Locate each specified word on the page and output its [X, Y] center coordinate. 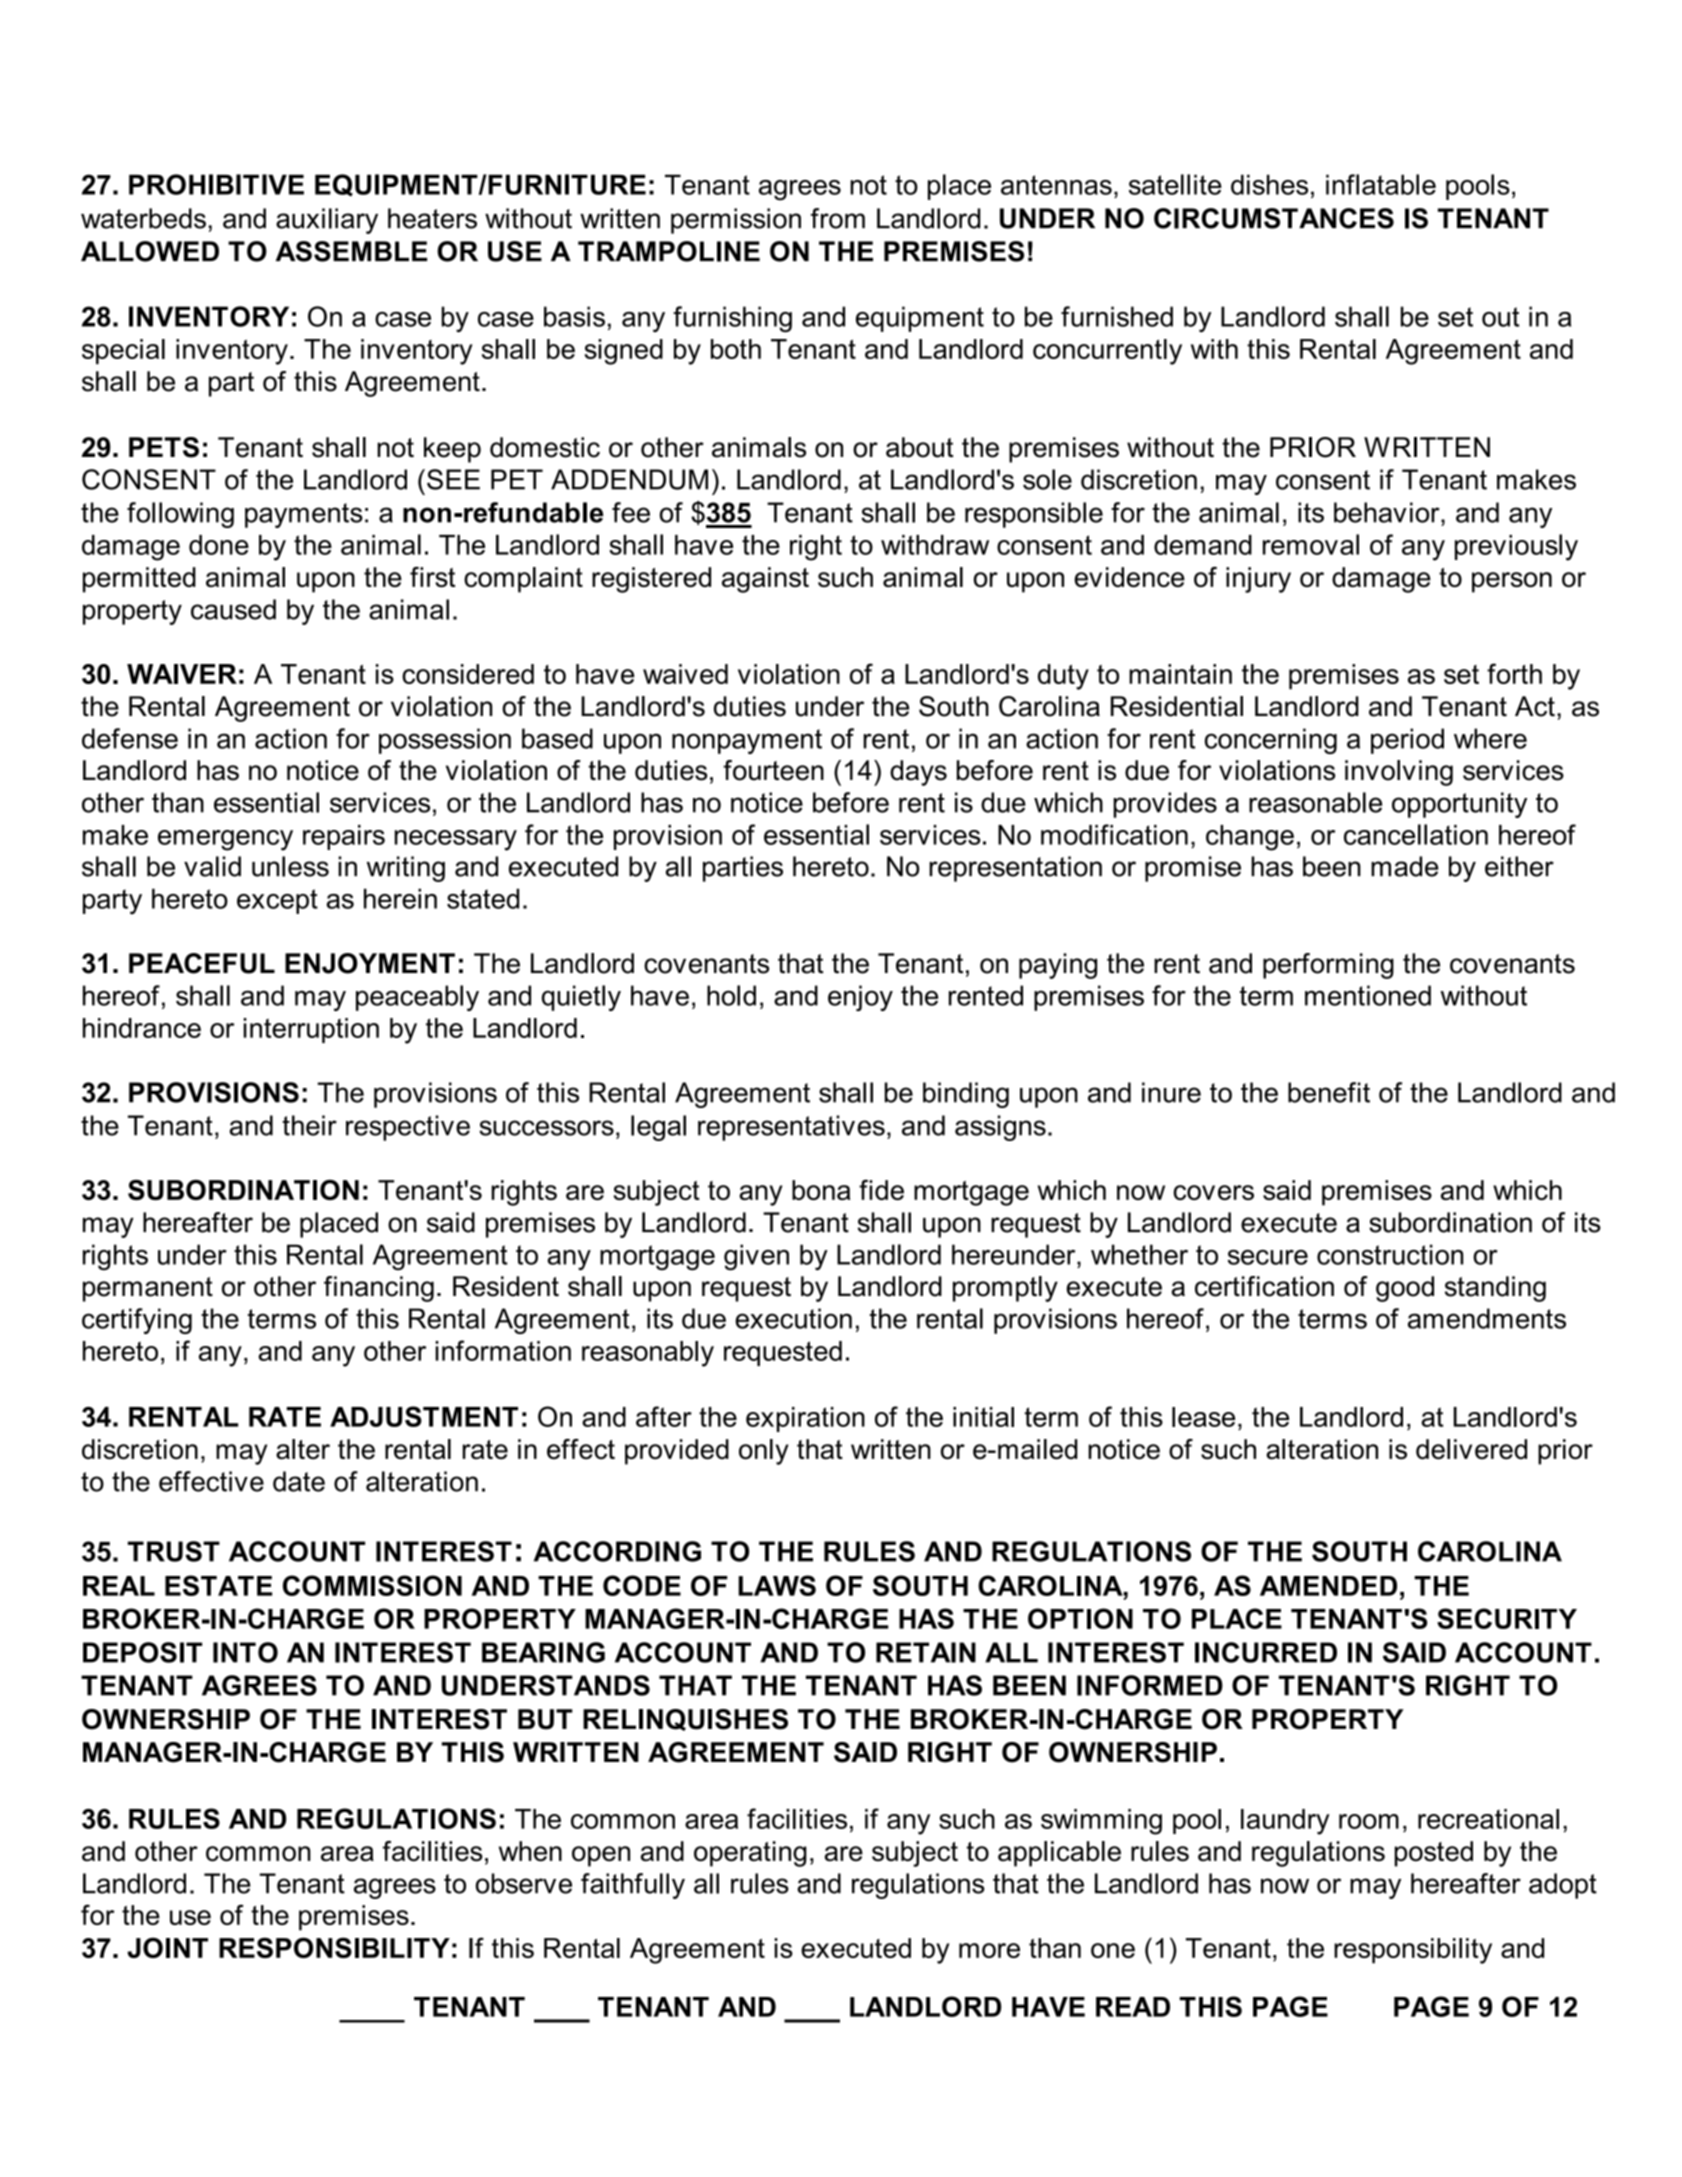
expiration [805, 1419]
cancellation [1416, 834]
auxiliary [327, 221]
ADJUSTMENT [424, 1416]
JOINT [167, 1947]
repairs [344, 837]
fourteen [773, 770]
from [838, 218]
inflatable [1381, 184]
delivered [1471, 1449]
